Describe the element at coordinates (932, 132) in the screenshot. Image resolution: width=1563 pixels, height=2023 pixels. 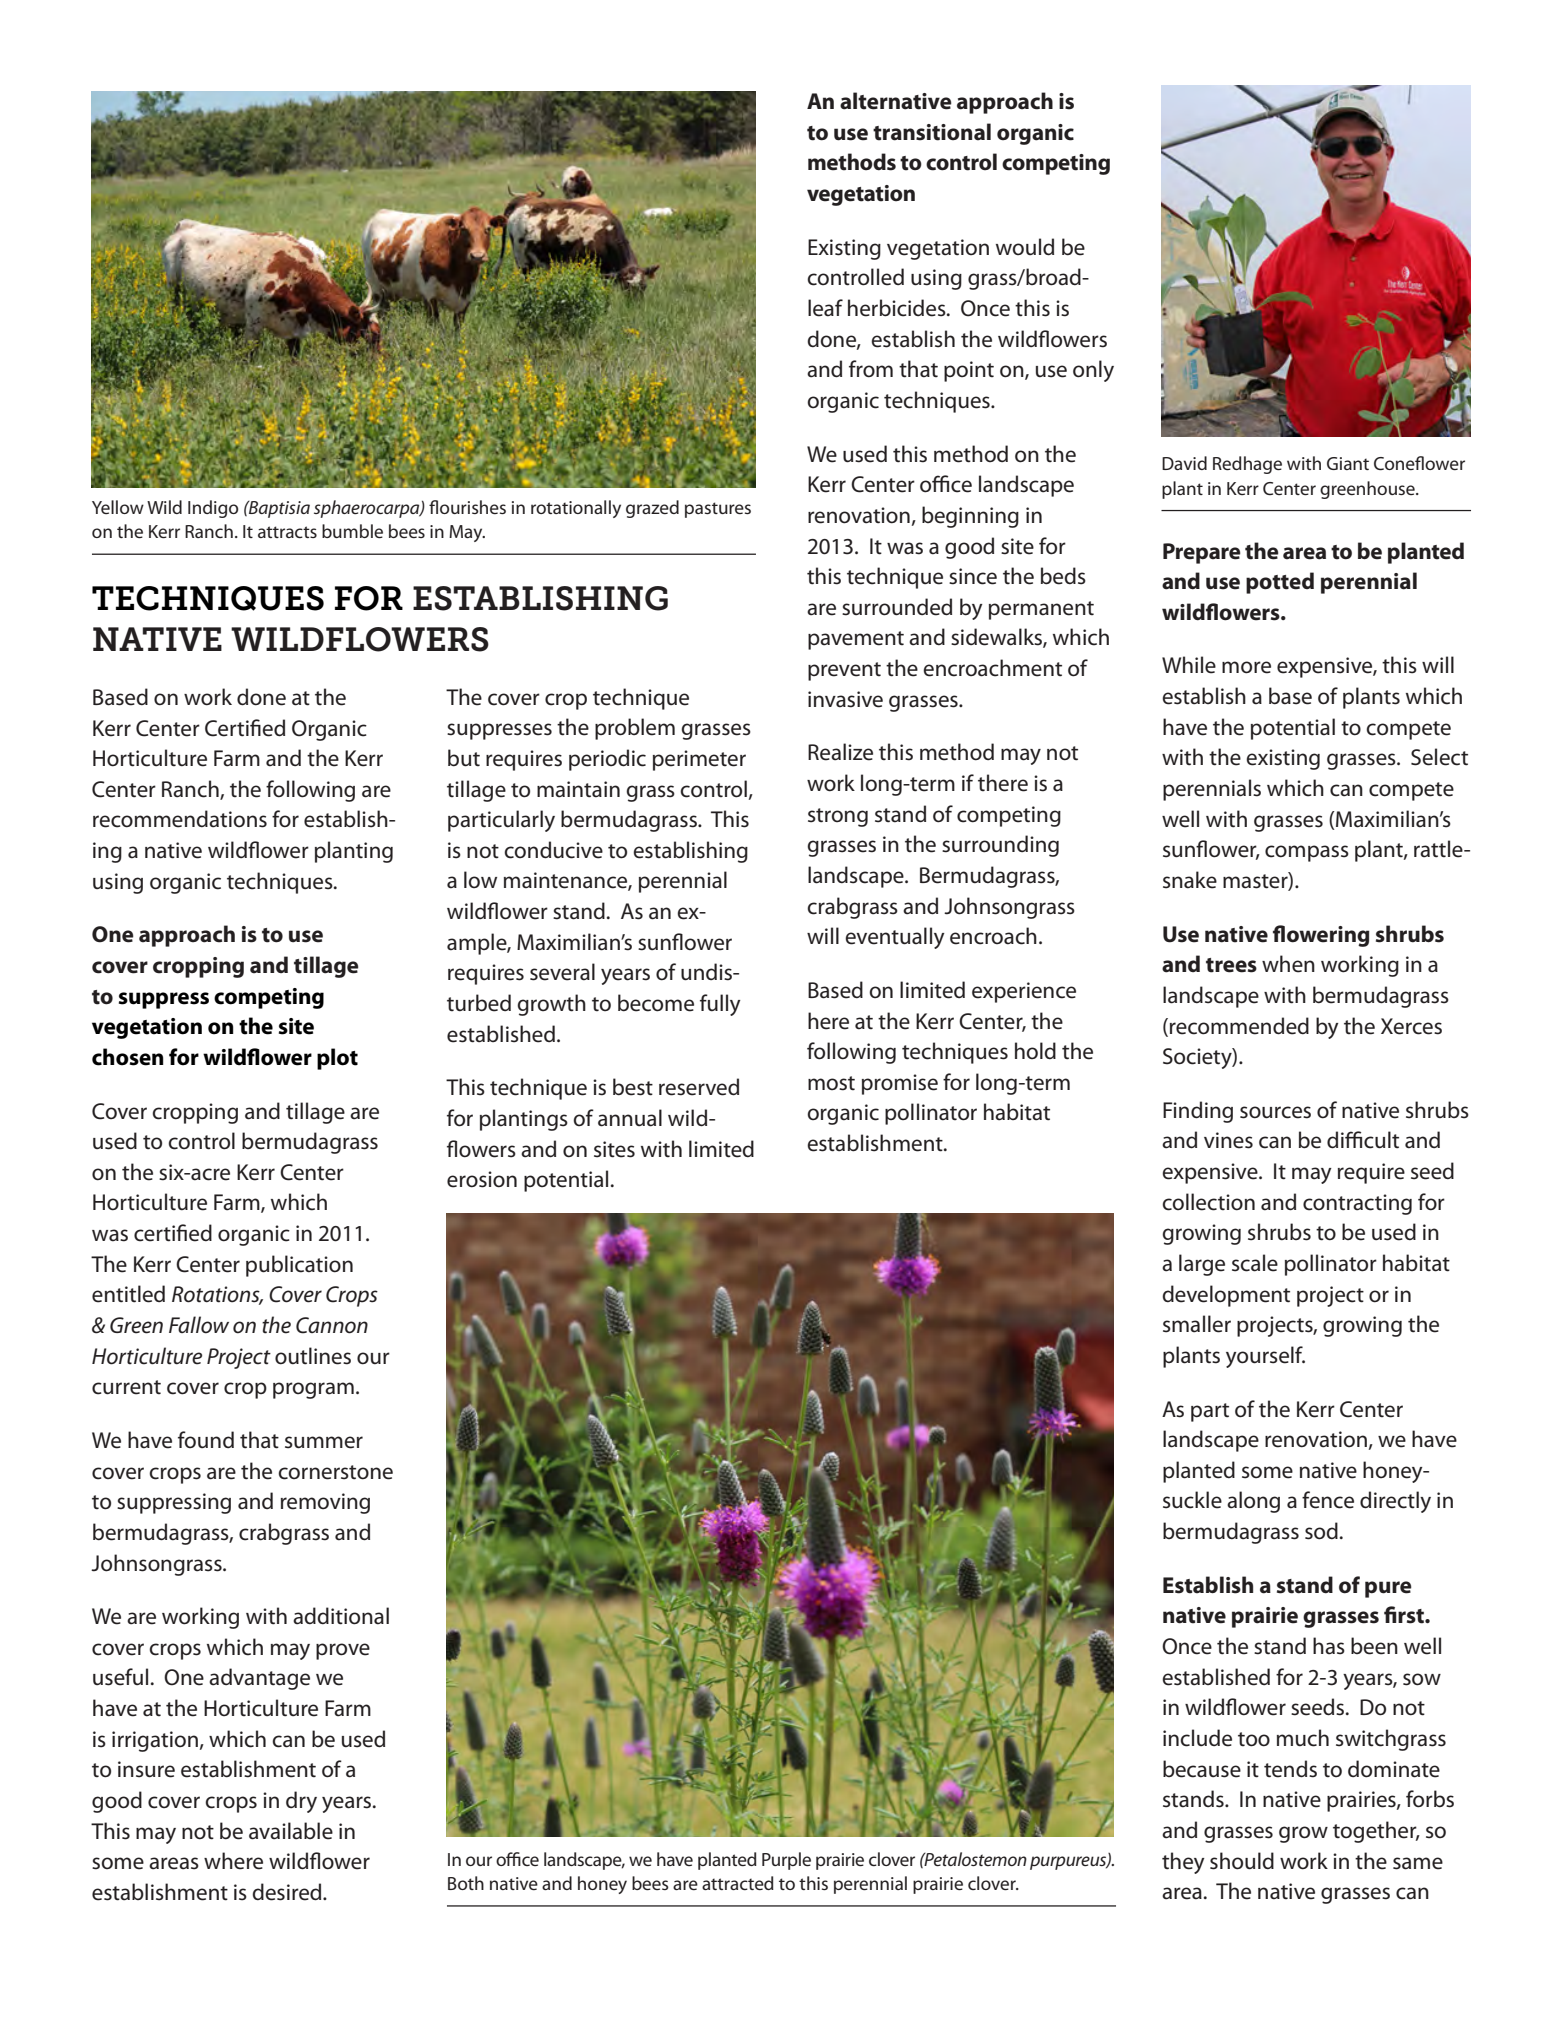
I see `transitional` at that location.
